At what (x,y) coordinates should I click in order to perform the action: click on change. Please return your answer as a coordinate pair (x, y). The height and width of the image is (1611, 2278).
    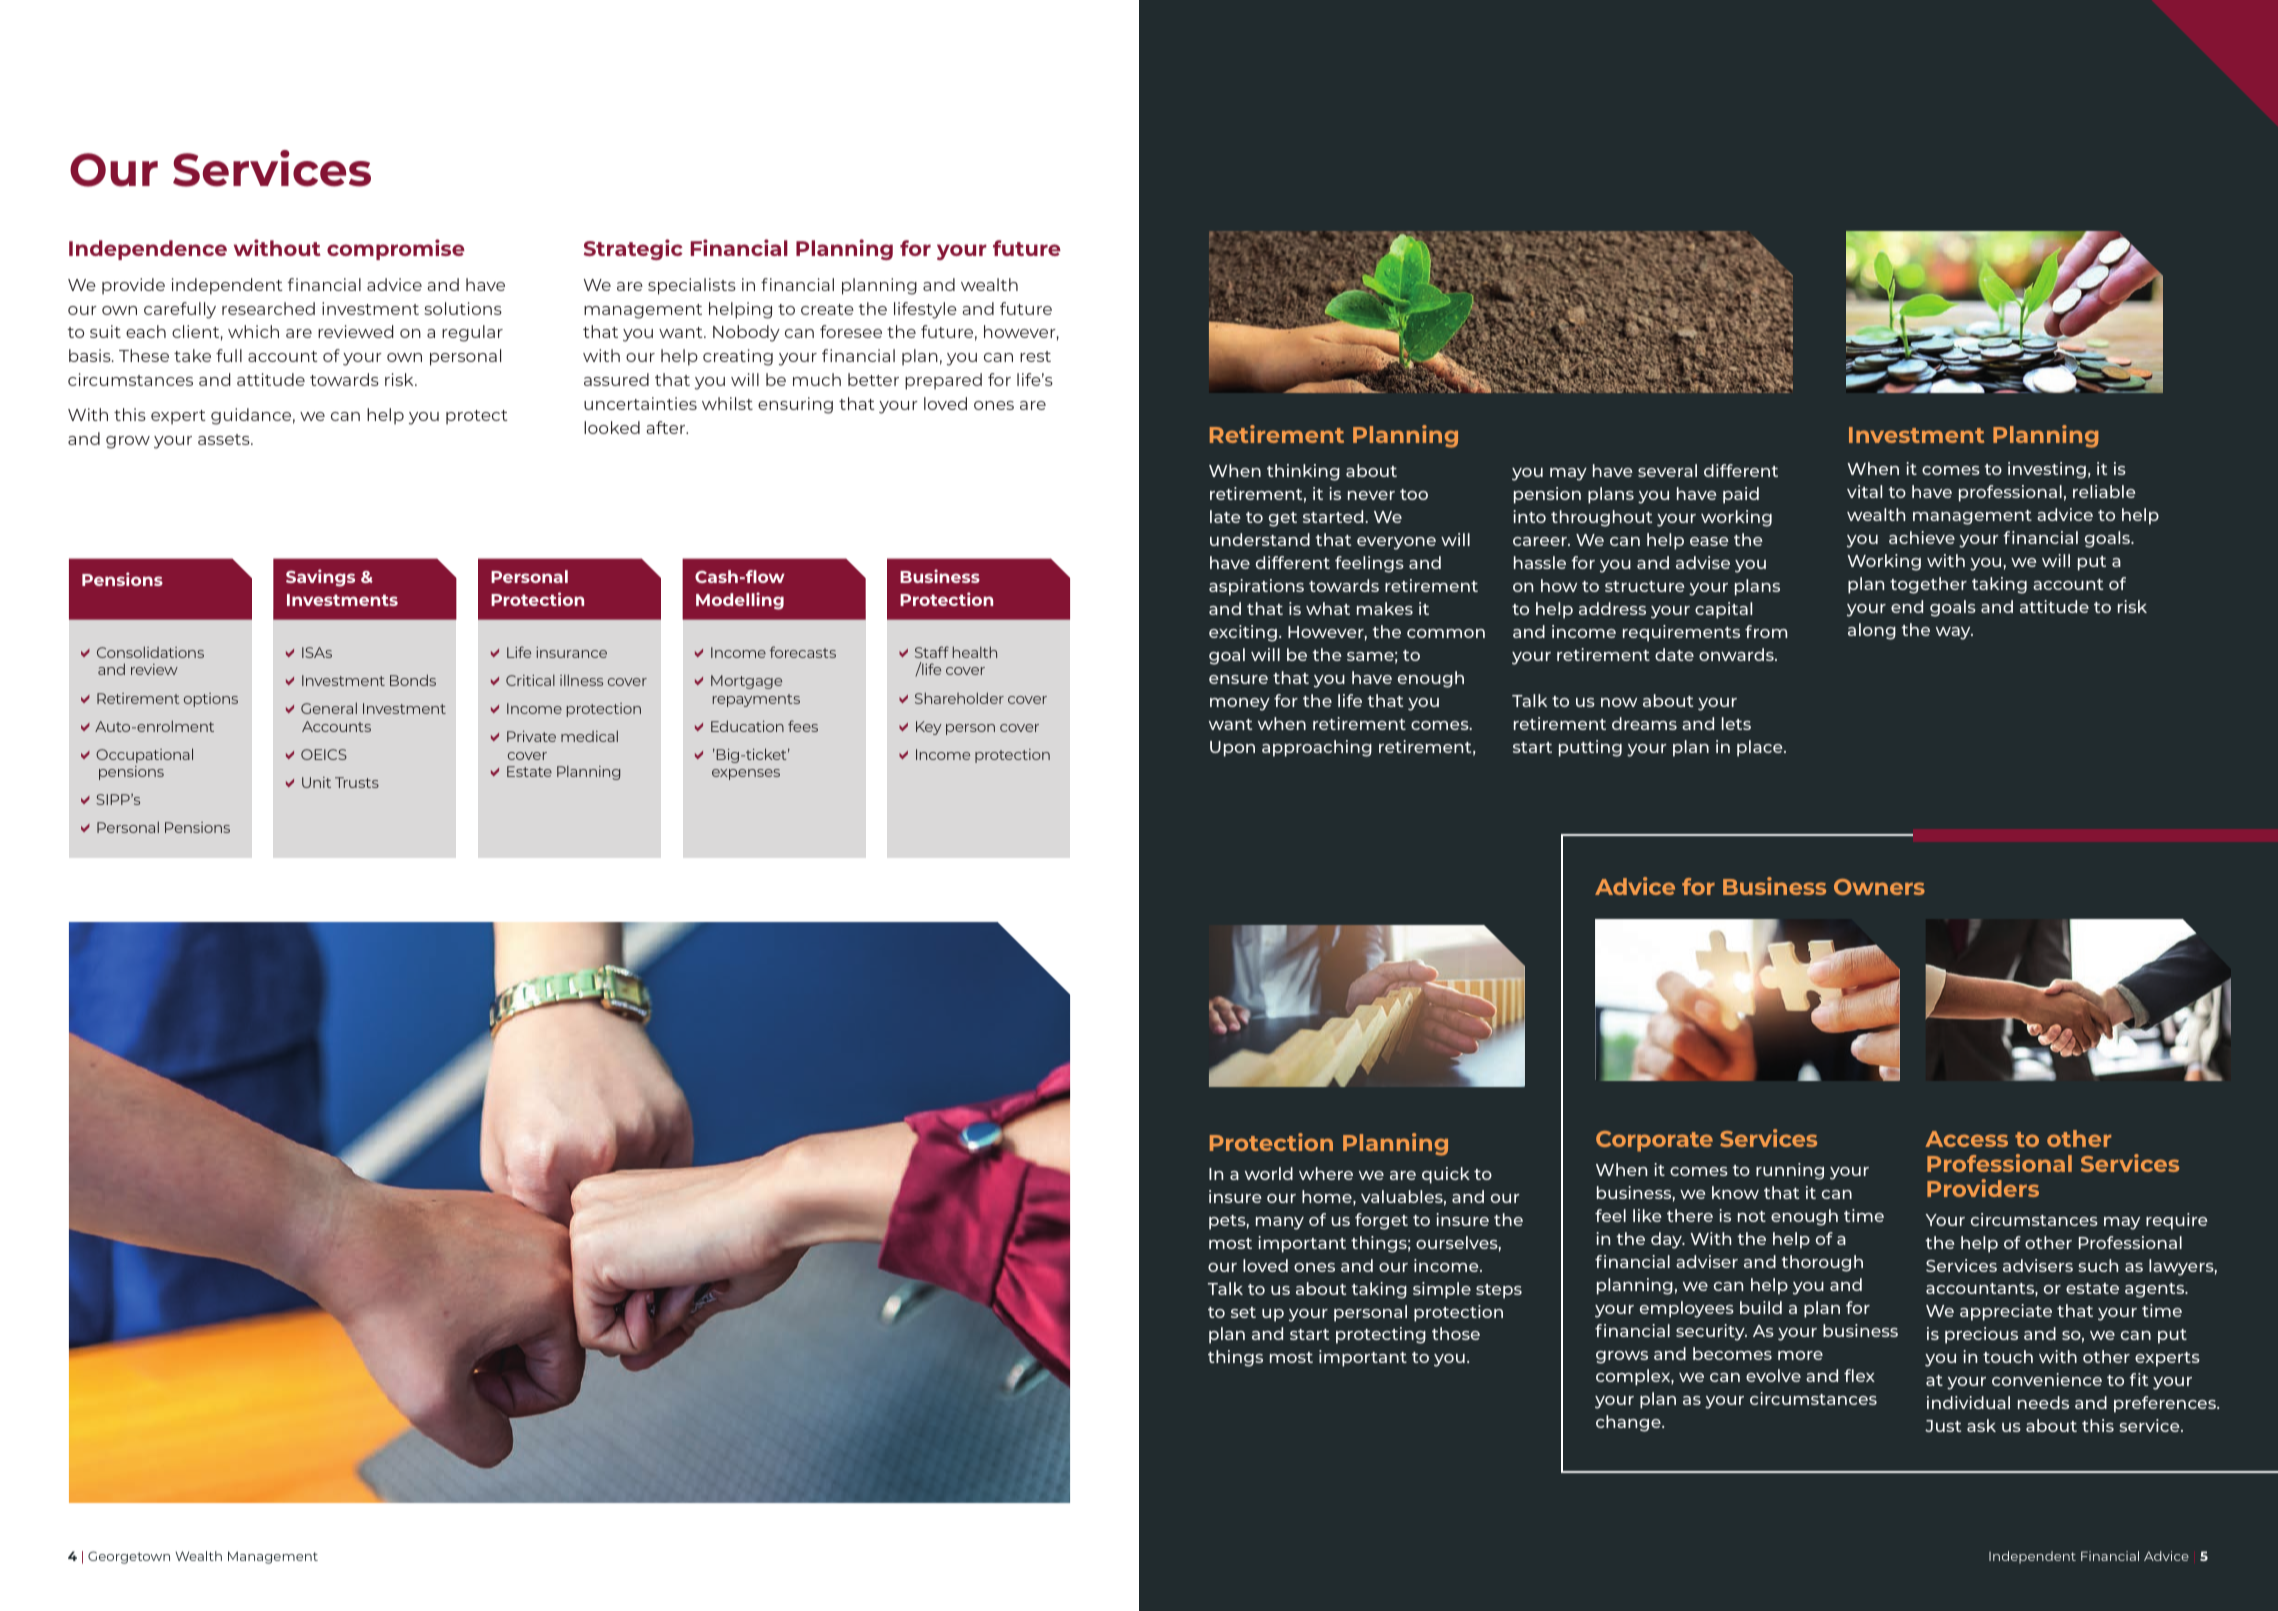
    Looking at the image, I should click on (1629, 1423).
